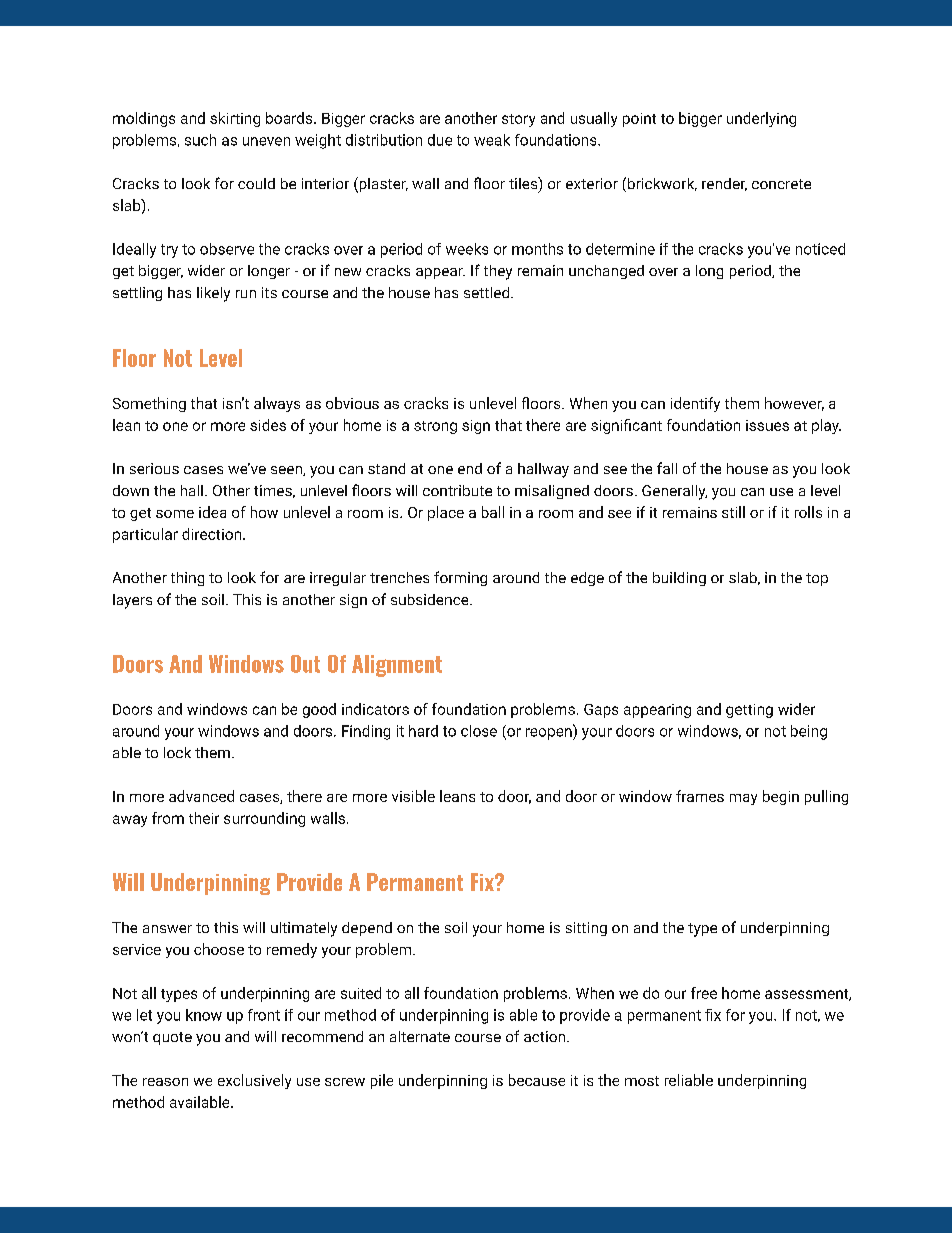 Image resolution: width=952 pixels, height=1233 pixels. What do you see at coordinates (492, 140) in the image?
I see `weak` at bounding box center [492, 140].
